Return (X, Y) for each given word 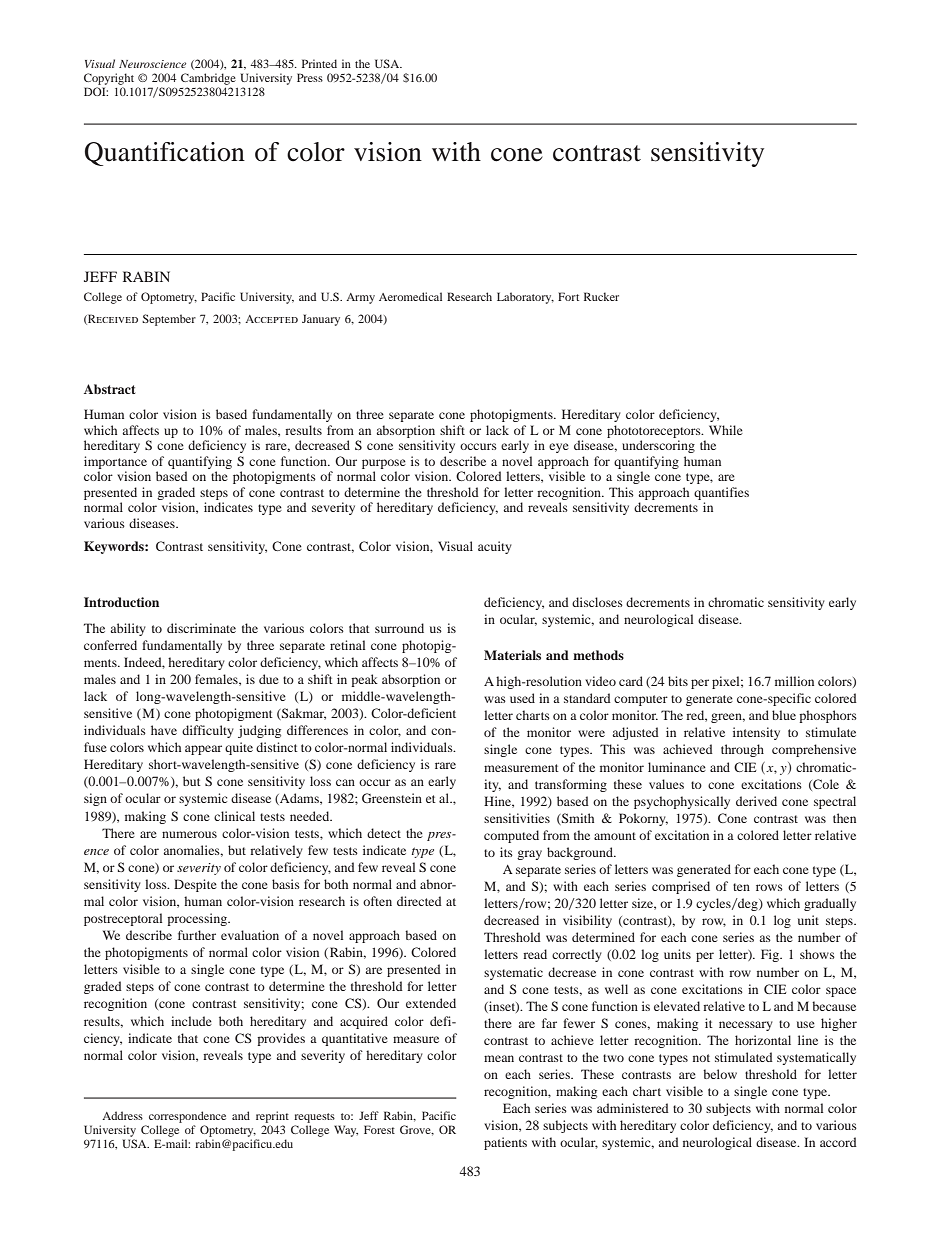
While (726, 430)
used (522, 698)
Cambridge (208, 79)
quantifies (721, 493)
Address (122, 1115)
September (169, 320)
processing (198, 919)
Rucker (601, 296)
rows (769, 887)
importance (115, 462)
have (164, 730)
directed (419, 901)
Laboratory (525, 298)
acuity (495, 547)
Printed (319, 63)
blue (784, 715)
